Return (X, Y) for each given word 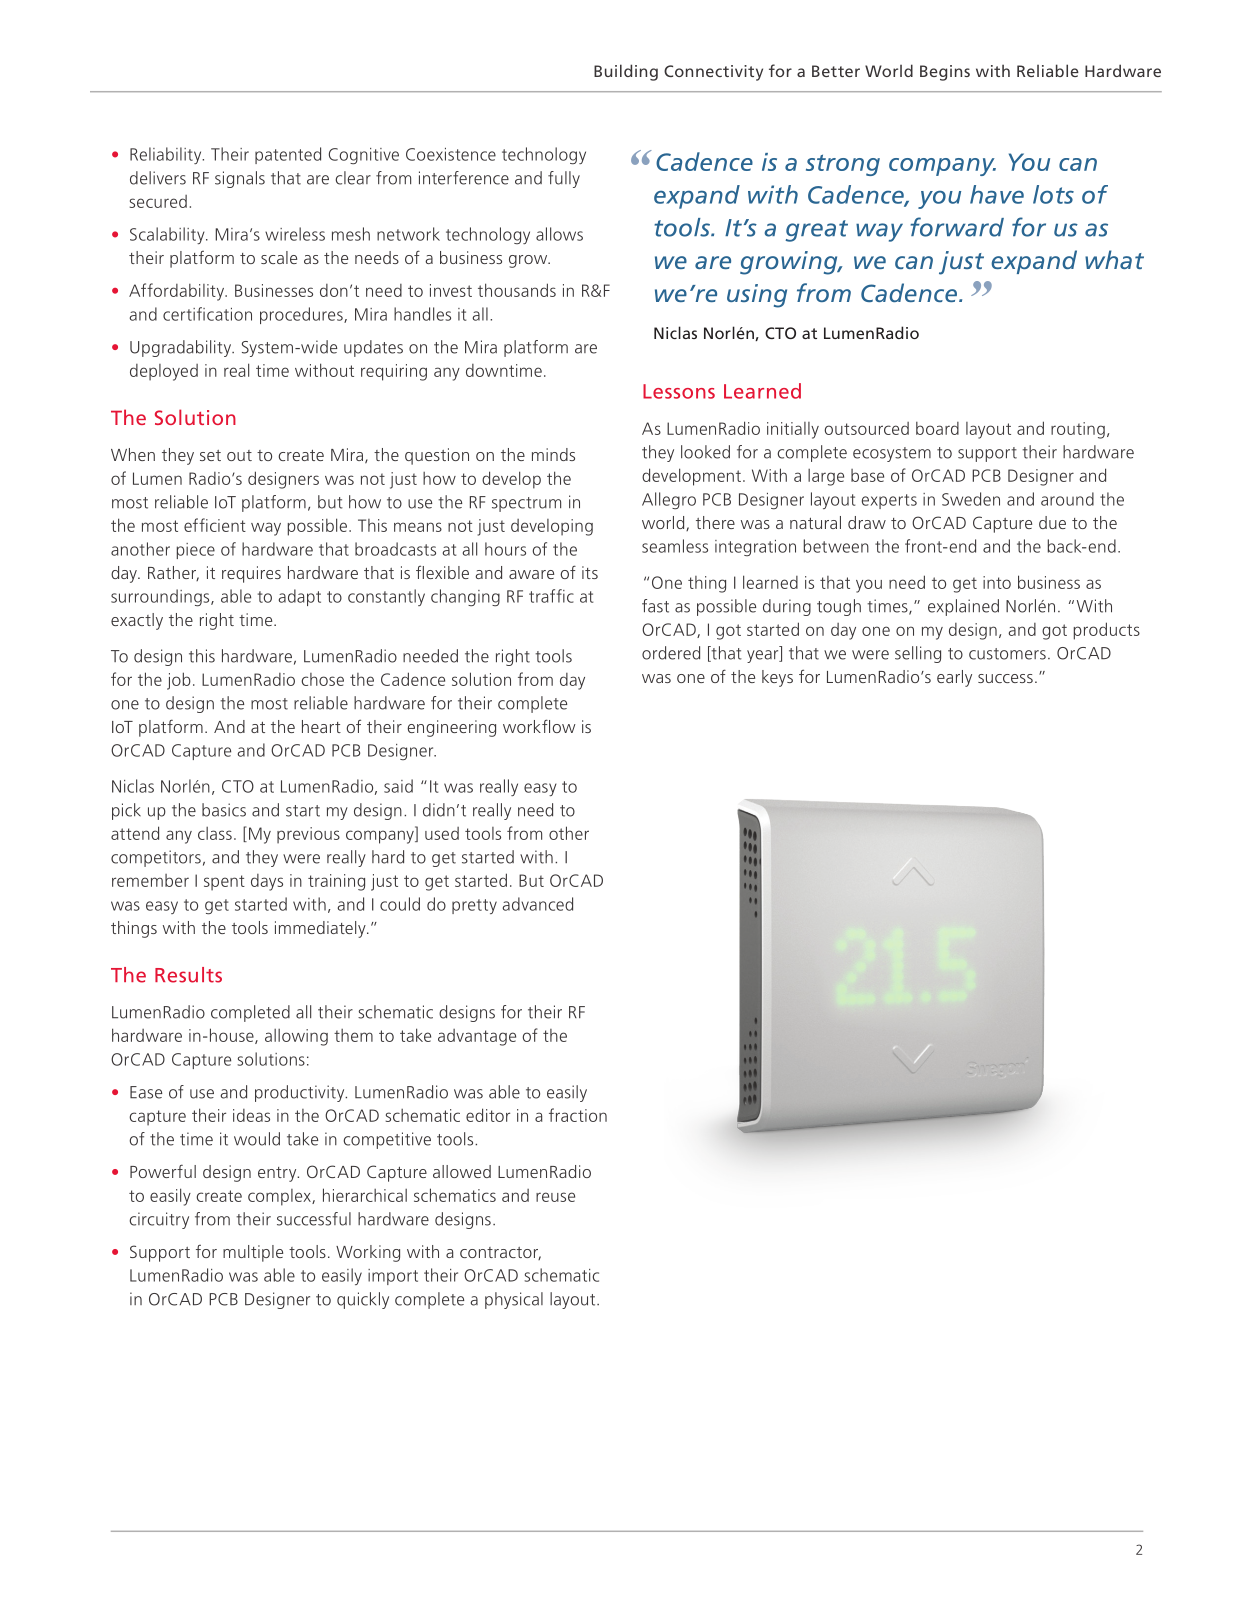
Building (626, 72)
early (954, 678)
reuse (555, 1197)
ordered (671, 653)
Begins (945, 73)
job (179, 681)
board (937, 428)
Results (188, 975)
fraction (578, 1115)
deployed (164, 372)
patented (288, 155)
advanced (537, 904)
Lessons (679, 391)
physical (514, 1300)
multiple (253, 1253)
